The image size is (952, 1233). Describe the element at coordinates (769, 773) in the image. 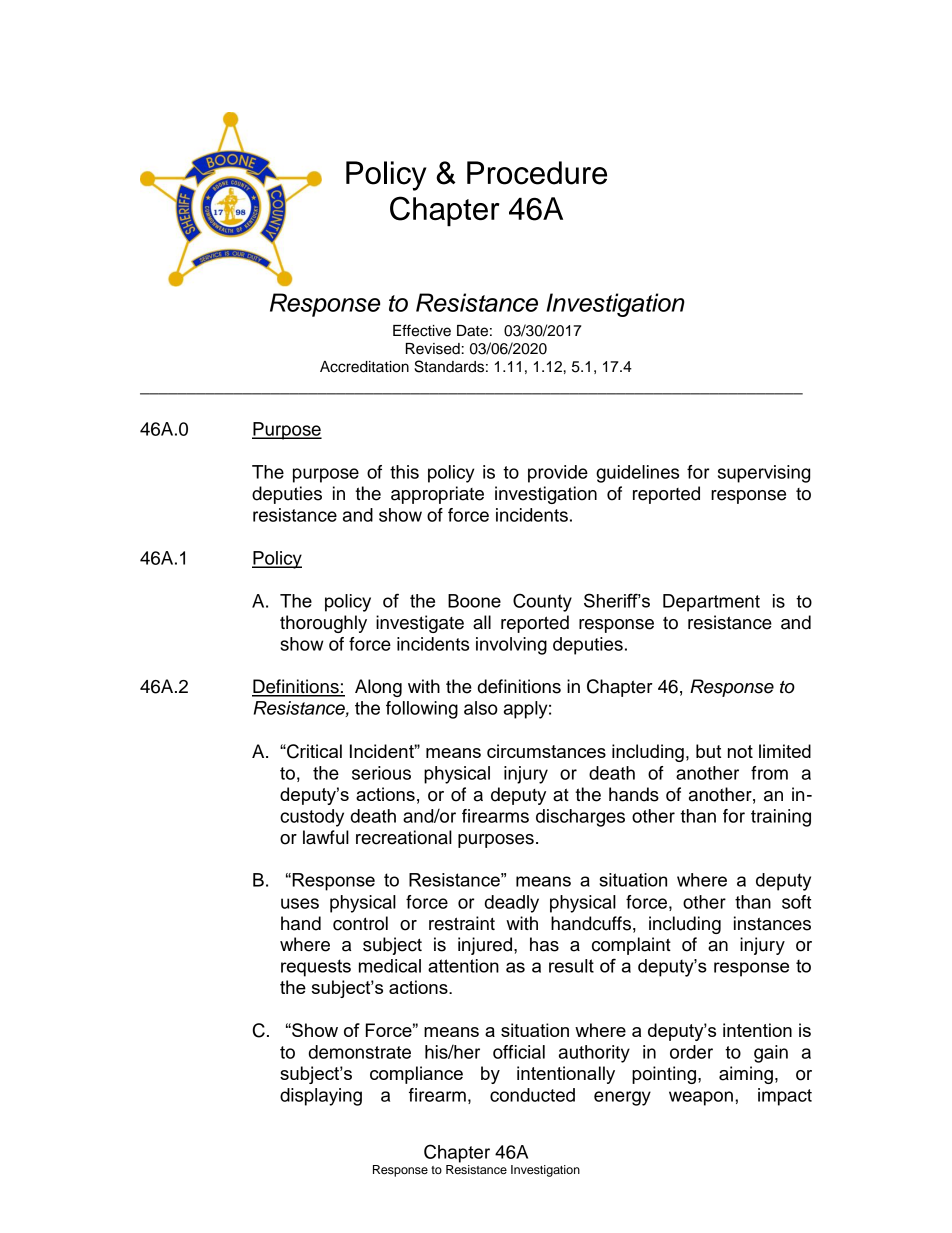

I see `from` at that location.
